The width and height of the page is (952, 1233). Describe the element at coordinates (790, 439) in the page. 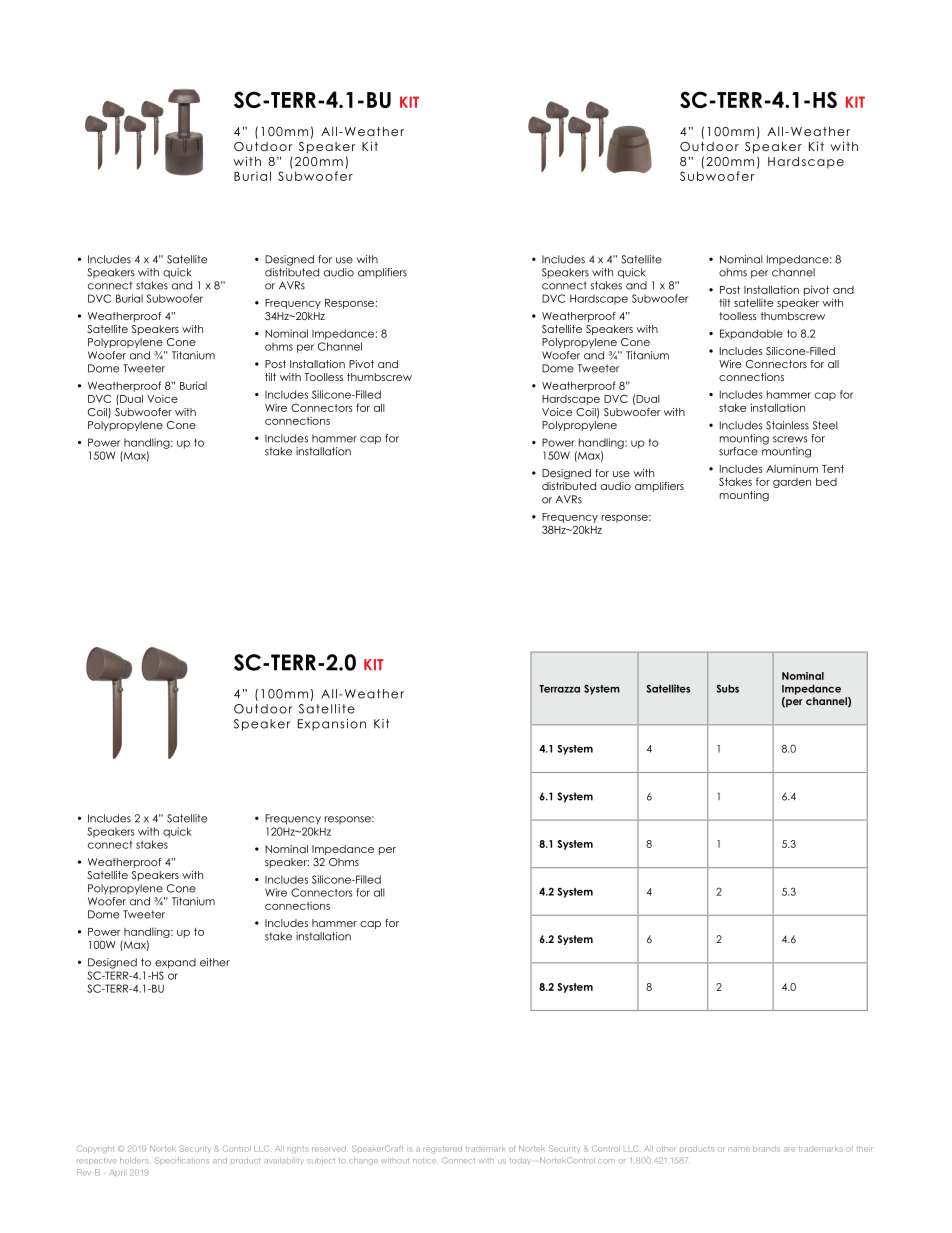

I see `screws` at that location.
